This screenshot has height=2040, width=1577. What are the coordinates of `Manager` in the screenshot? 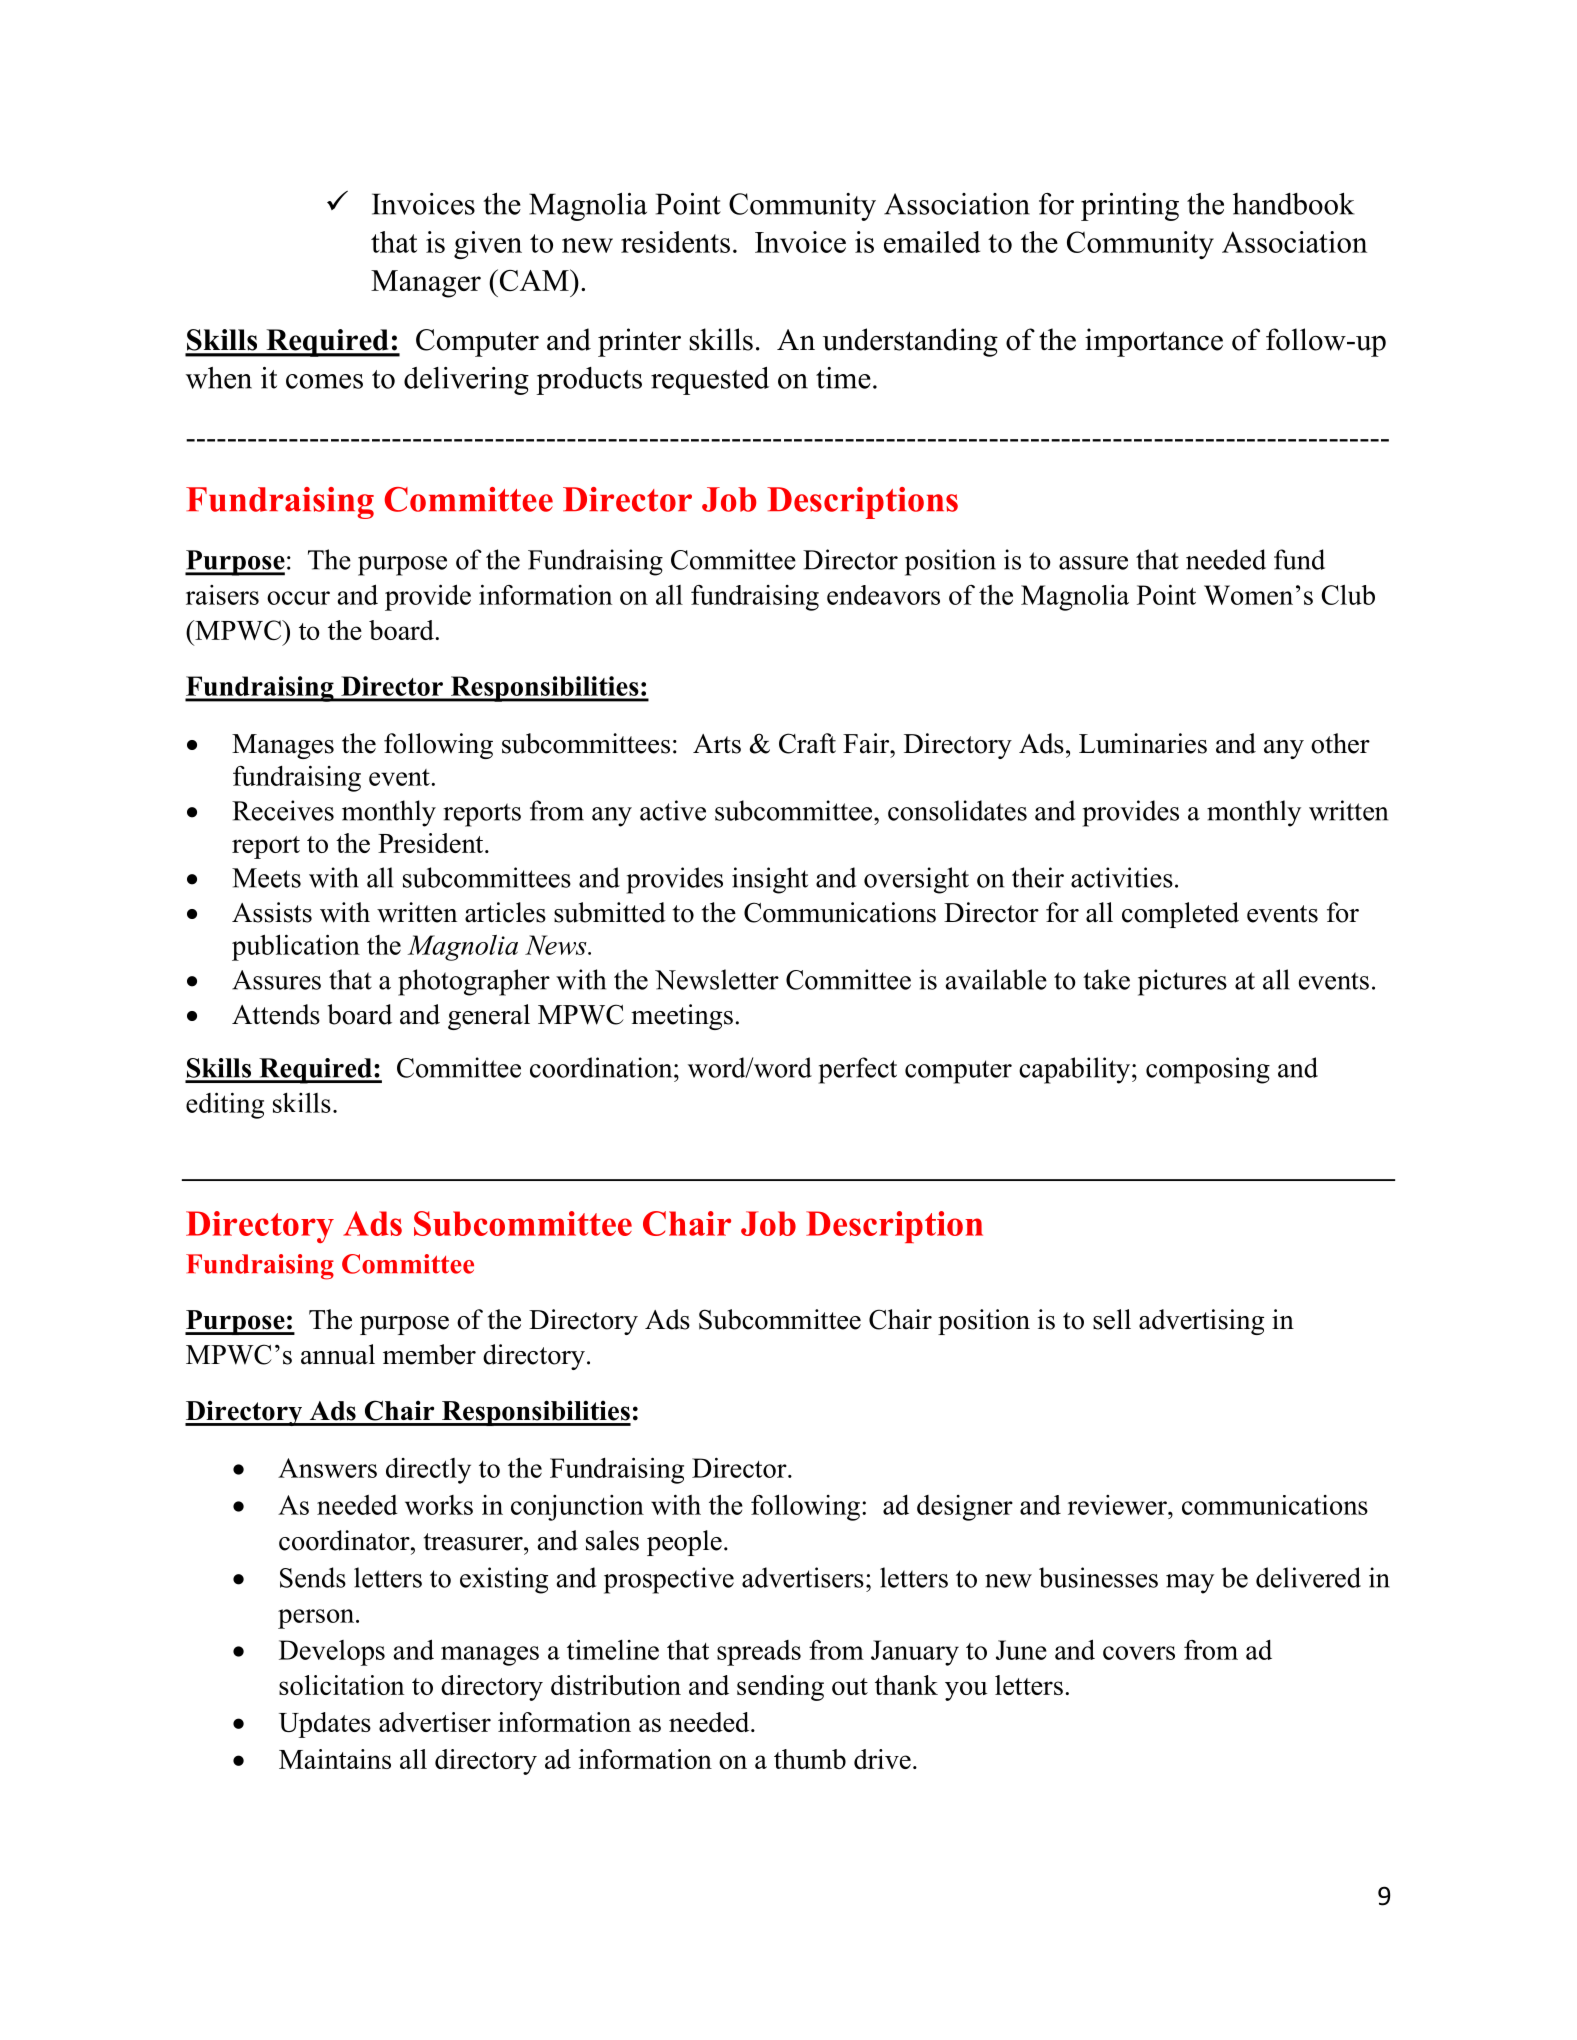 It's located at (426, 284).
